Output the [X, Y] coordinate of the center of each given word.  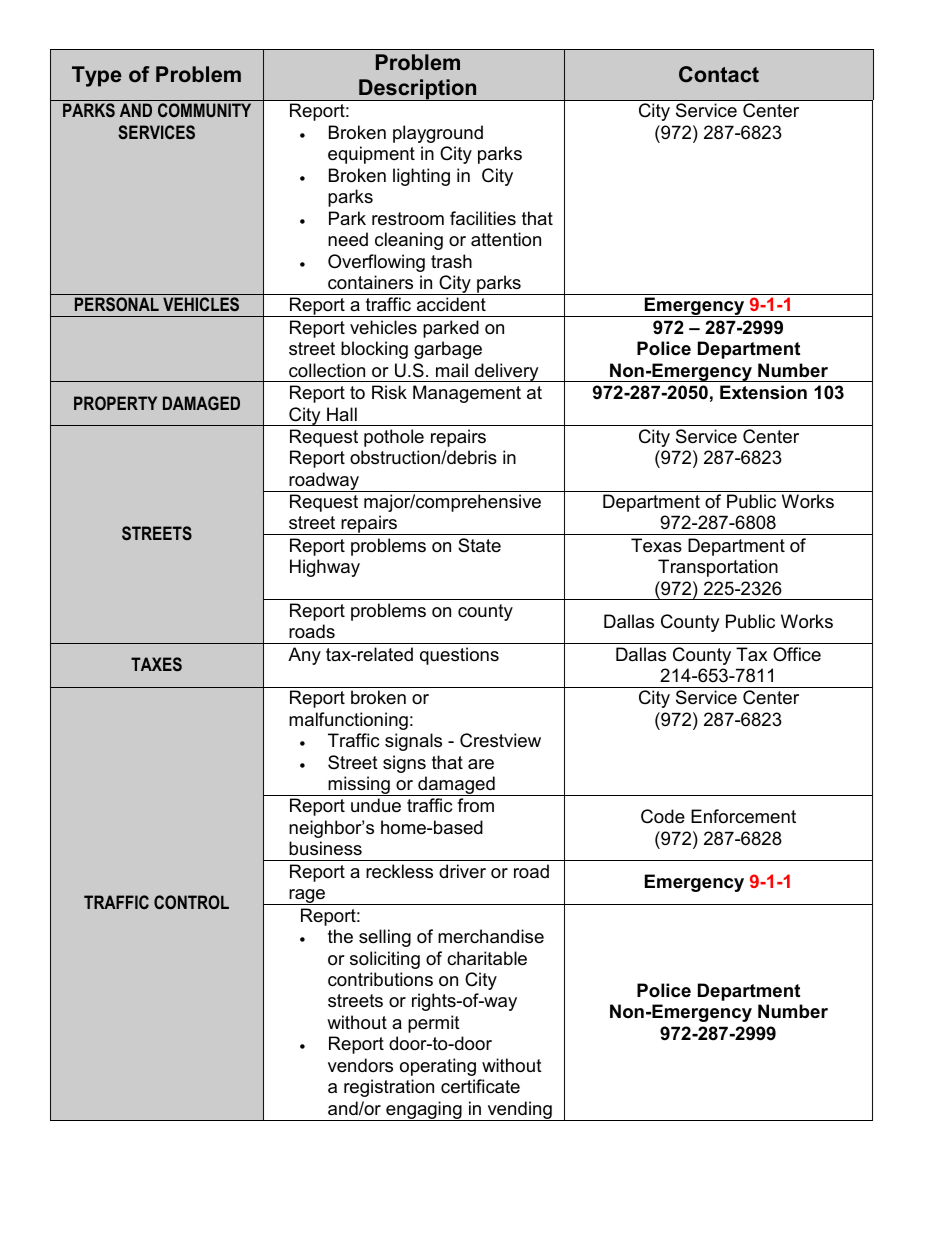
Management [467, 394]
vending [519, 1111]
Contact [719, 74]
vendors [360, 1065]
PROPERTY [115, 403]
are [481, 764]
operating [438, 1067]
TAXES [156, 664]
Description [418, 90]
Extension [763, 392]
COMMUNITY [204, 110]
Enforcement [743, 816]
